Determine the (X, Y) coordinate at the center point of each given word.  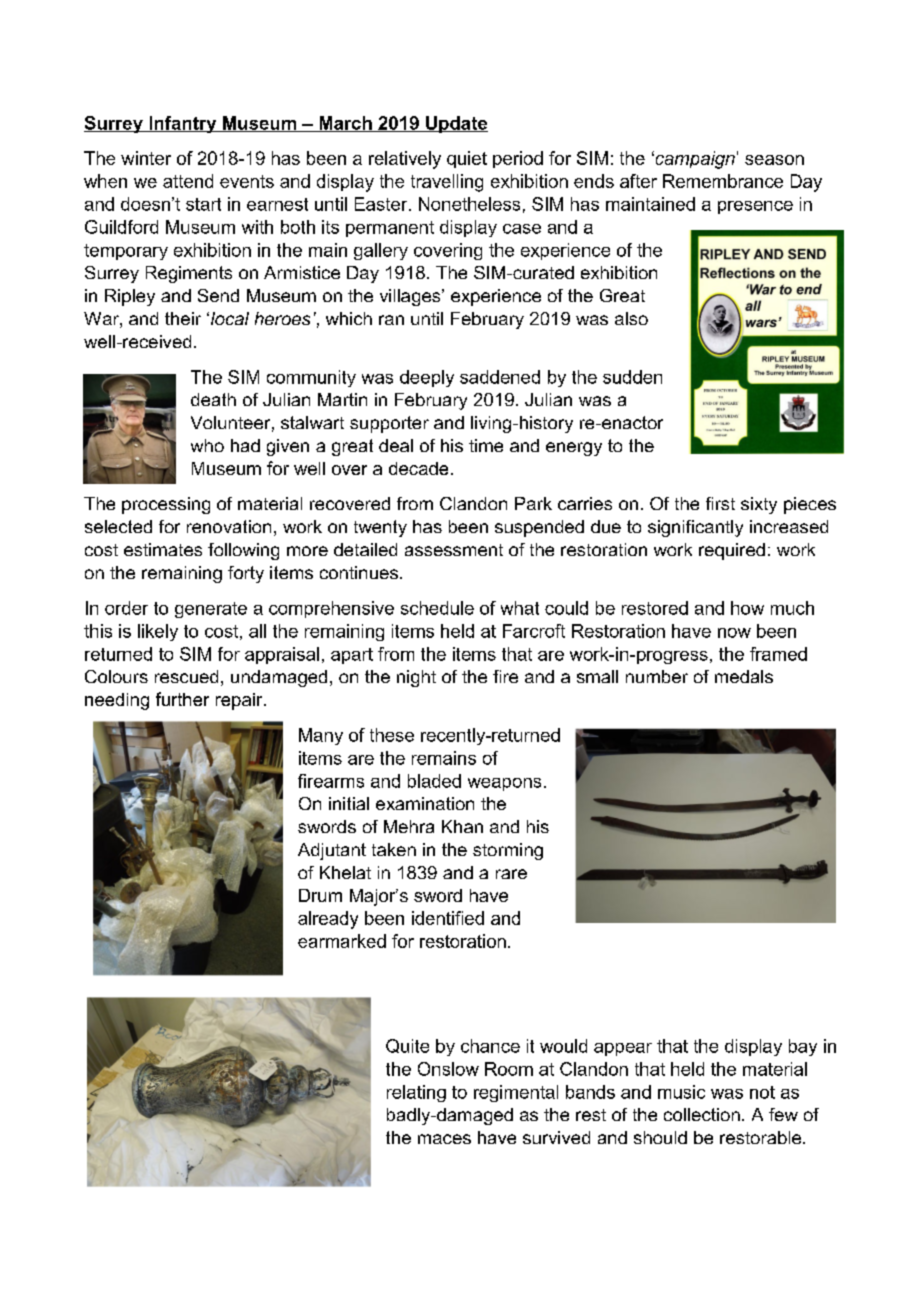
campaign (694, 160)
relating (416, 1093)
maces (444, 1139)
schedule (437, 608)
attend (188, 181)
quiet (467, 159)
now (734, 633)
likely (158, 632)
